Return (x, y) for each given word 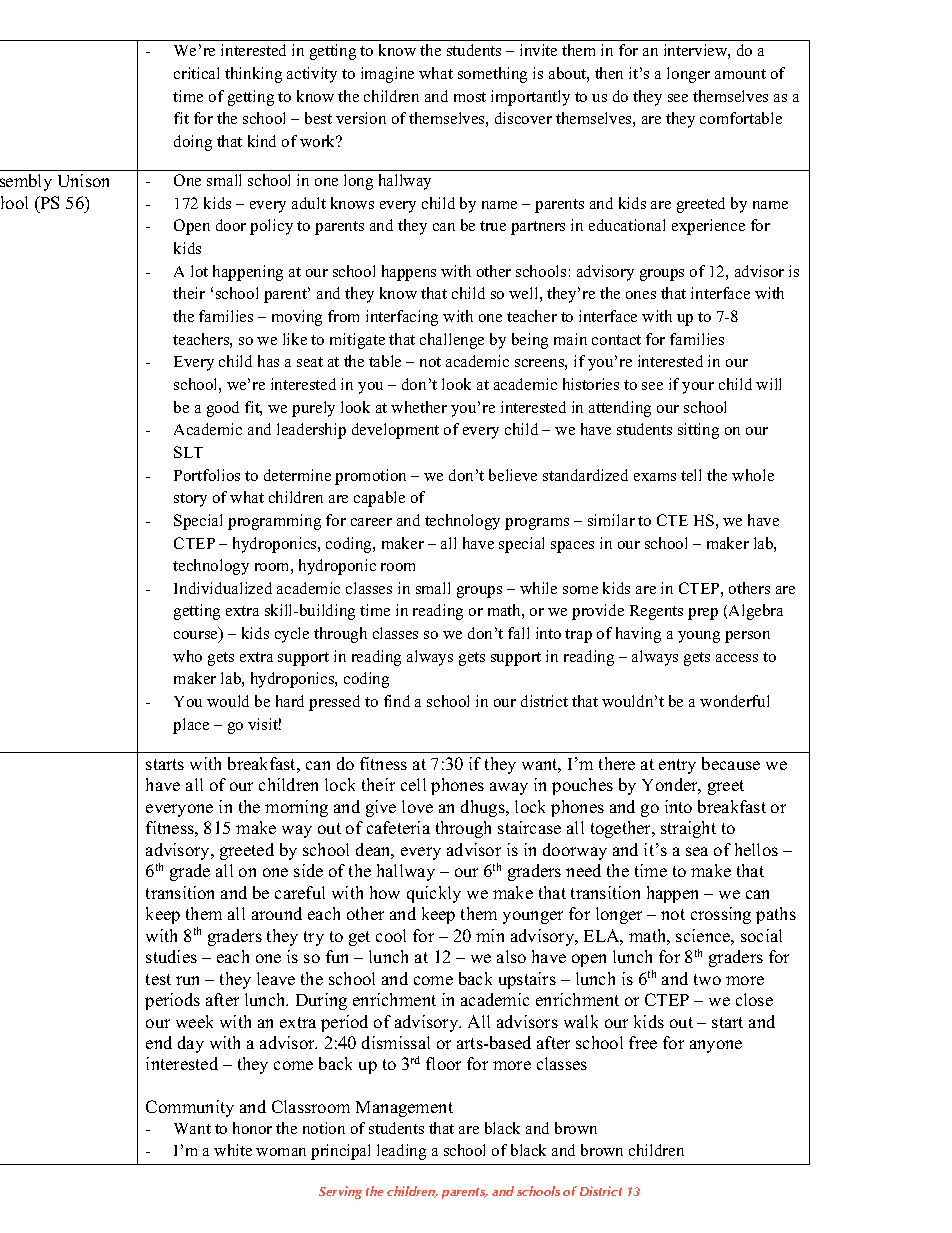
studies (171, 956)
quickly (434, 894)
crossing (721, 915)
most (470, 97)
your (698, 388)
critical (196, 73)
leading (401, 1152)
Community (190, 1108)
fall (518, 633)
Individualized (223, 588)
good (223, 409)
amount (740, 74)
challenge (452, 341)
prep (703, 614)
